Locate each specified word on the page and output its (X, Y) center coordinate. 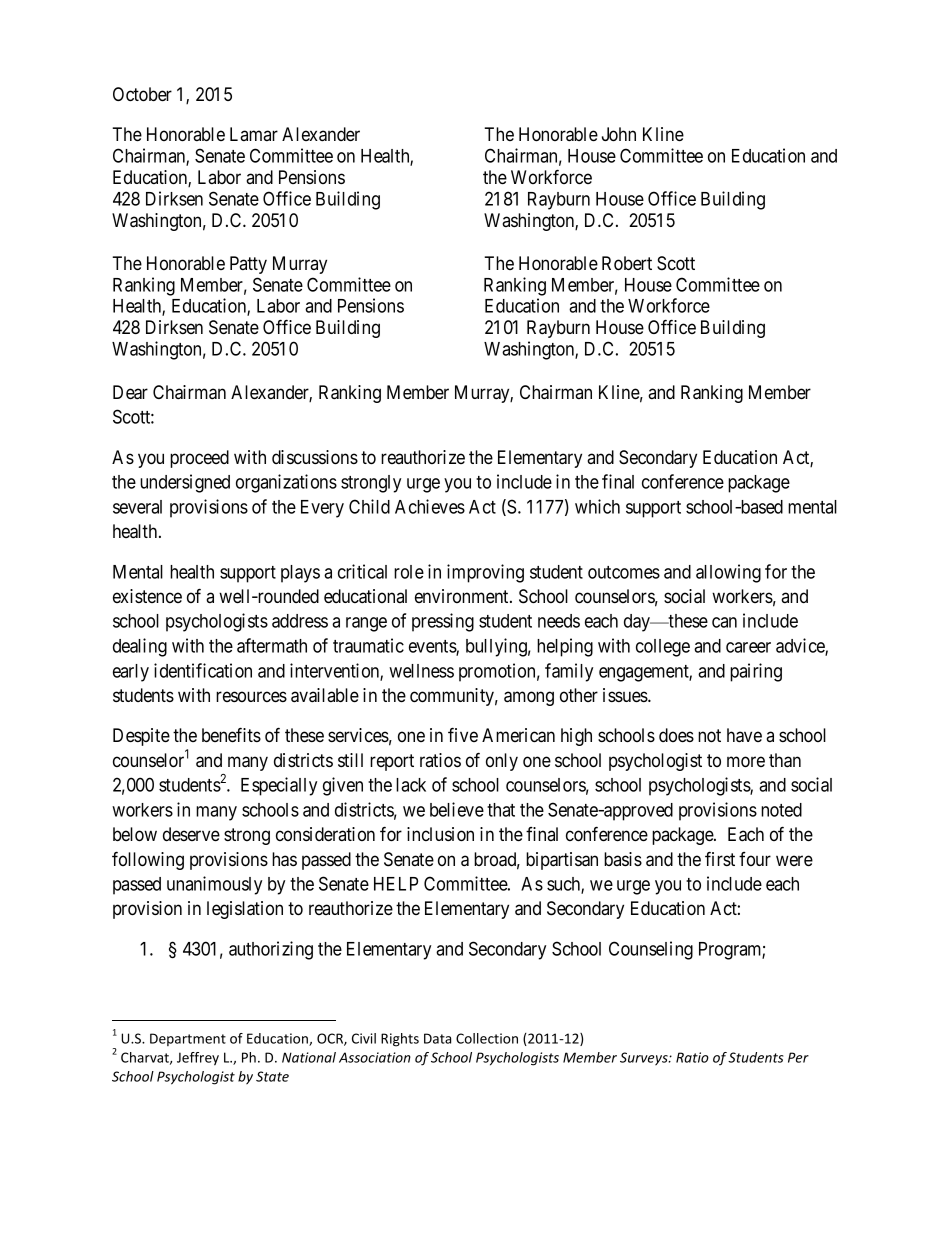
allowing (728, 573)
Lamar (254, 134)
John (619, 134)
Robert (627, 263)
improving (485, 573)
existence (147, 596)
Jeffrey (198, 1059)
